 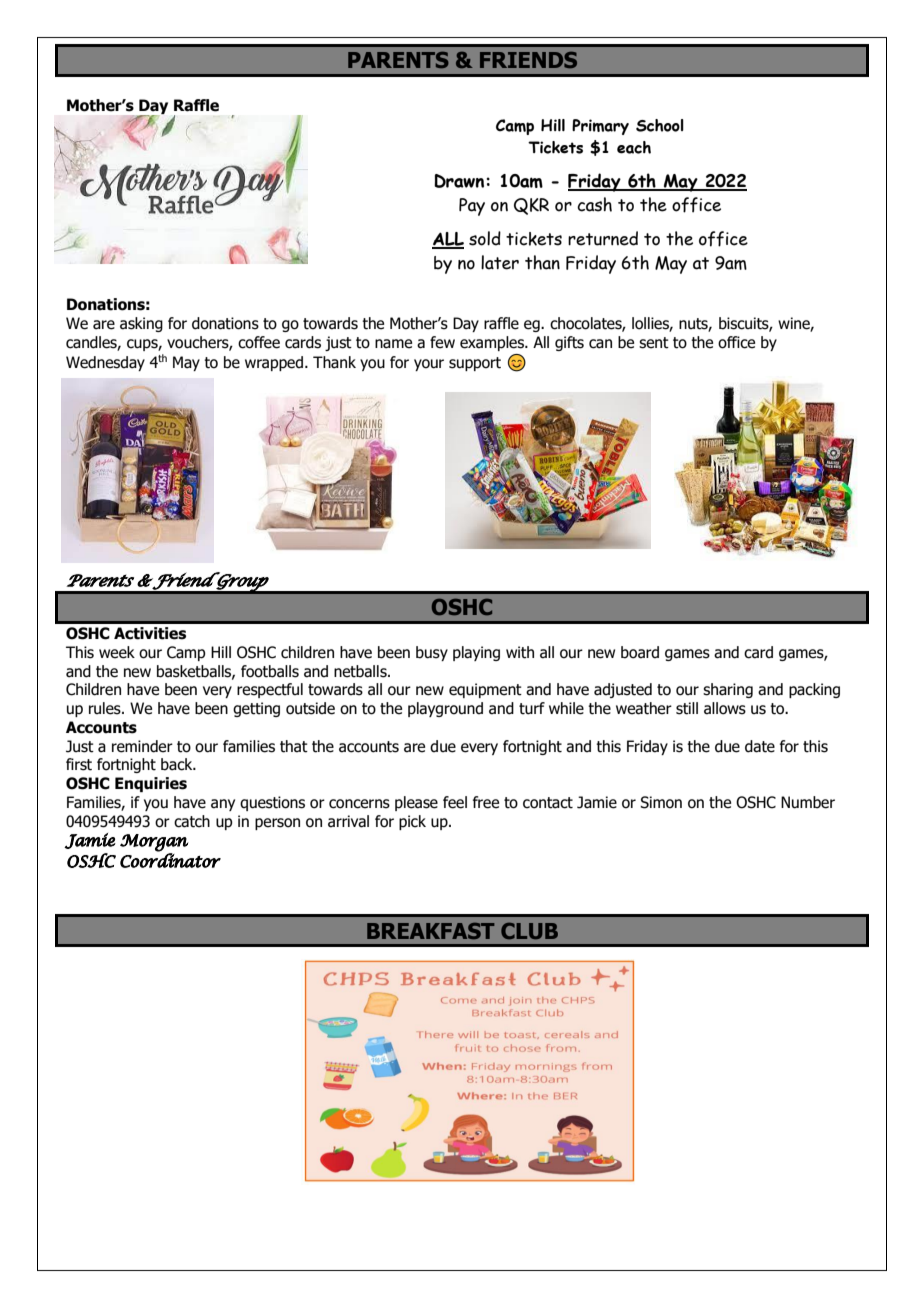 I want to click on Activities, so click(x=150, y=633).
